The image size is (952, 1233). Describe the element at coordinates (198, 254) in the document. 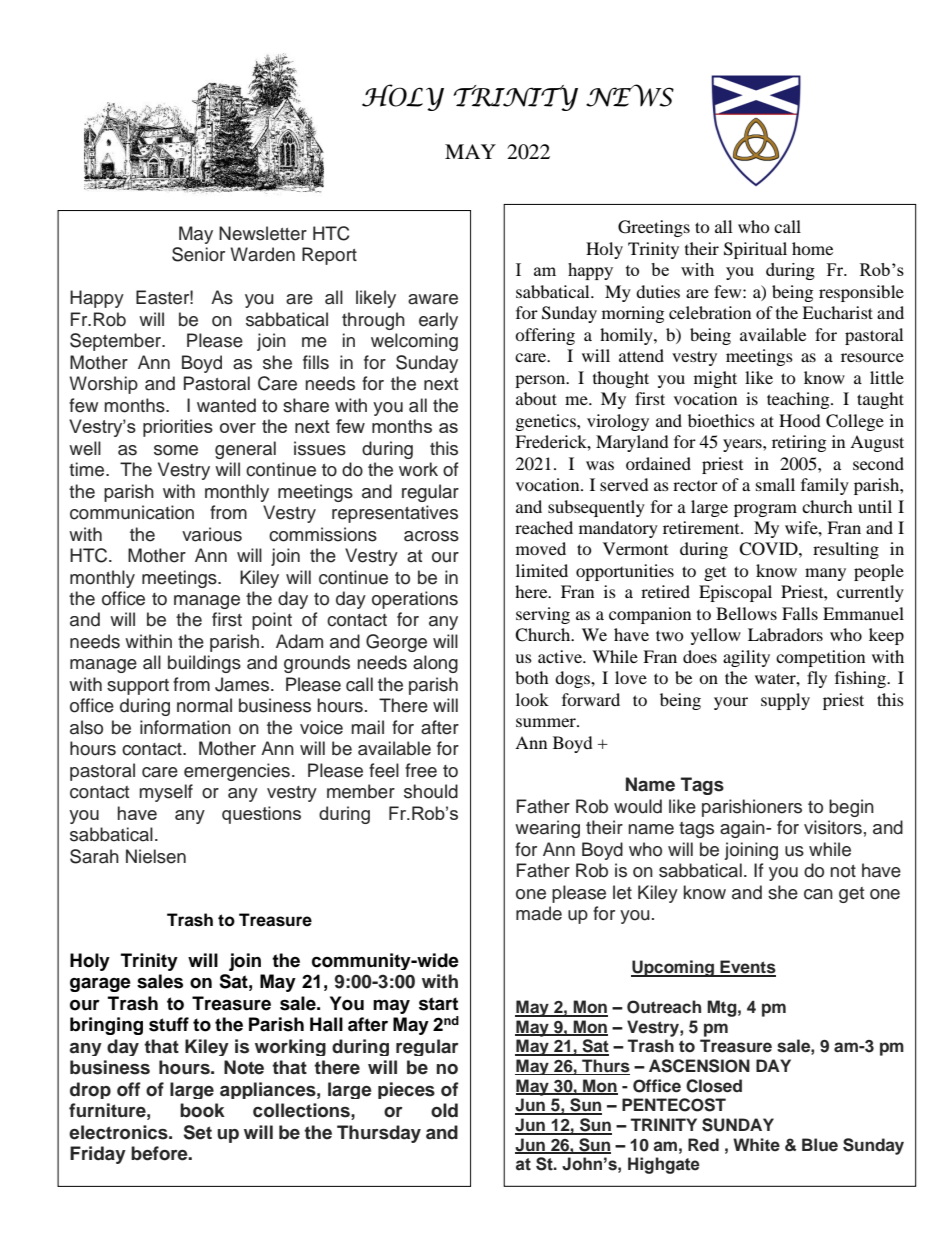

I see `Senior` at that location.
